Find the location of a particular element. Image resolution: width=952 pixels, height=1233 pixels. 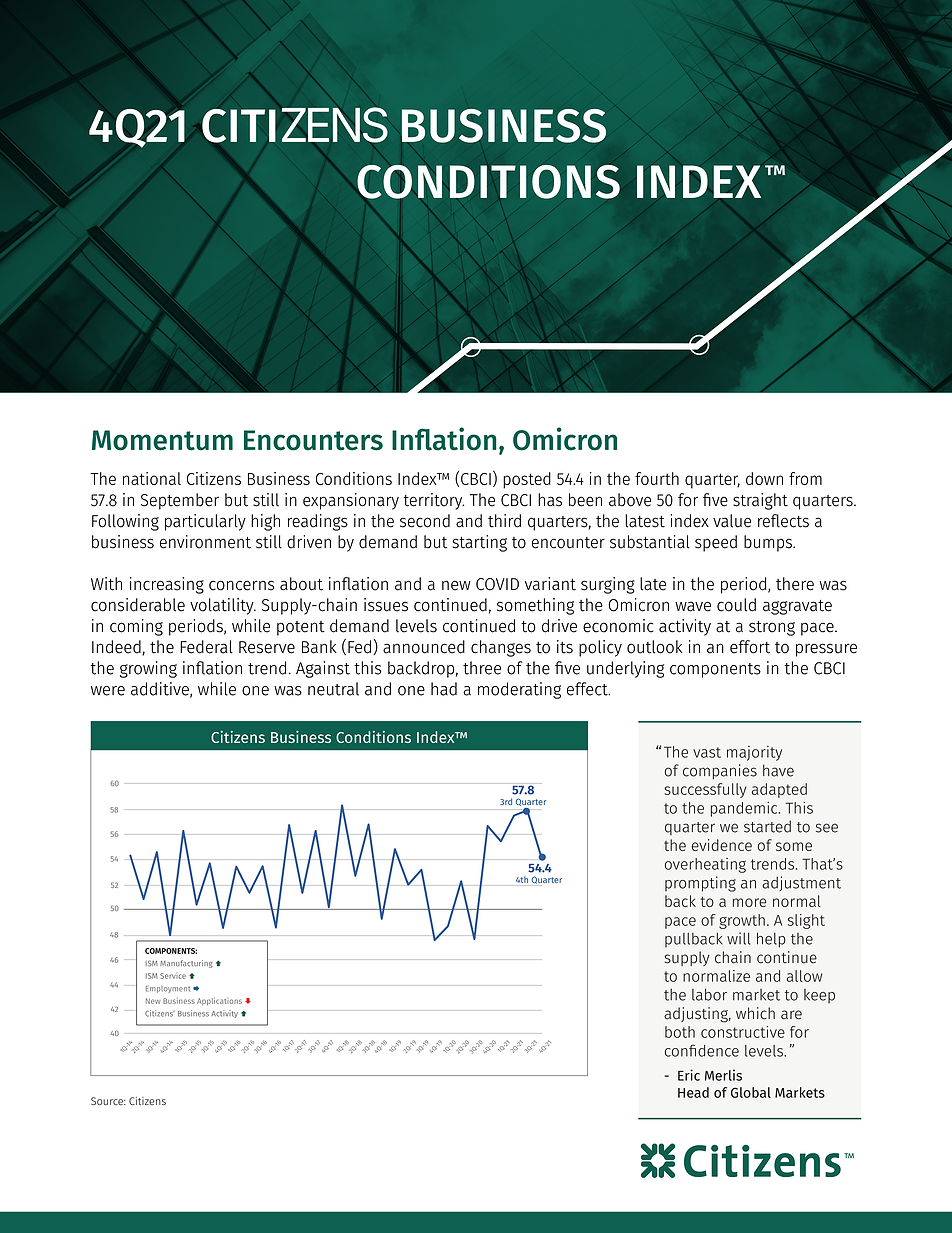

Momentum is located at coordinates (162, 440).
